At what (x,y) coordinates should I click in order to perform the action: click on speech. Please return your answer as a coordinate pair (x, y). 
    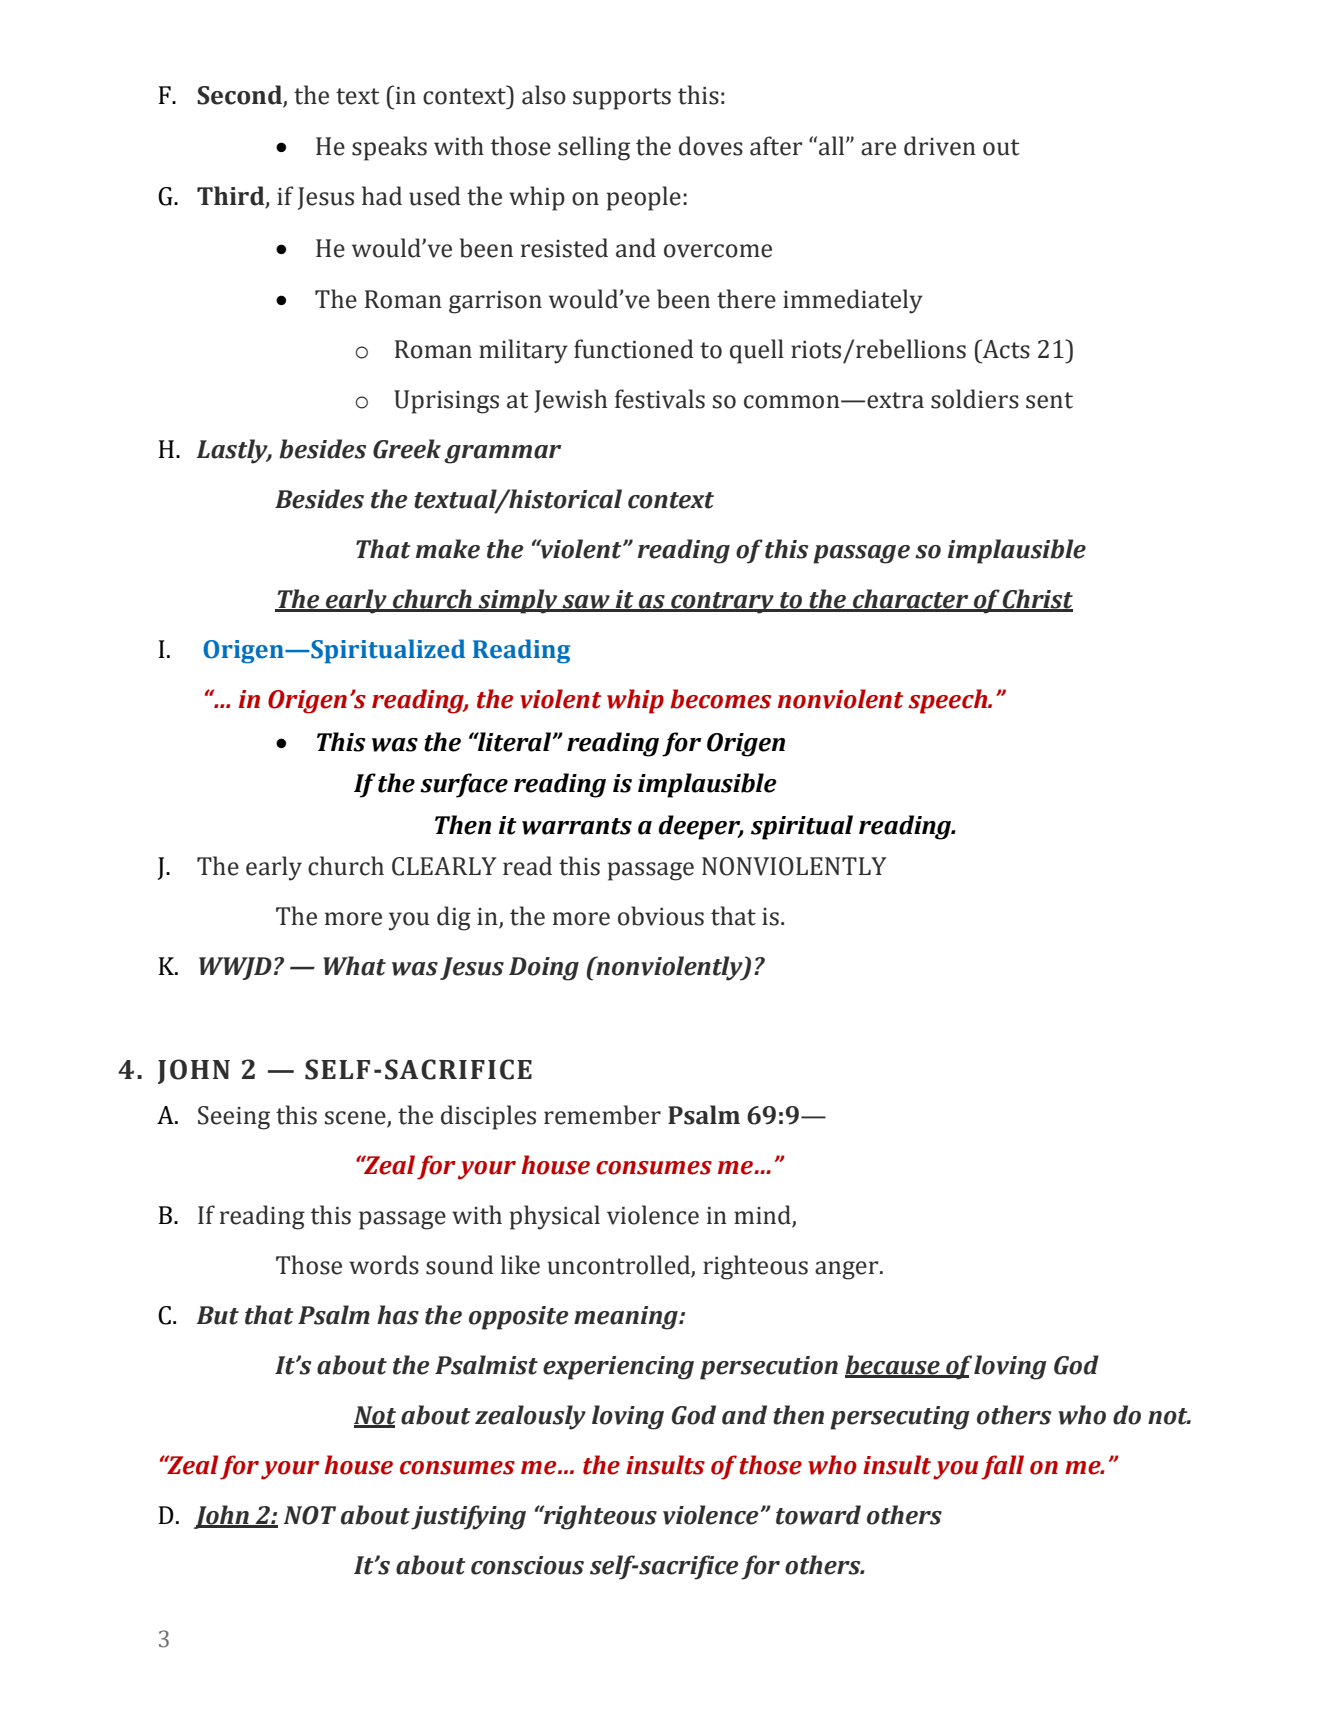
    Looking at the image, I should click on (949, 701).
